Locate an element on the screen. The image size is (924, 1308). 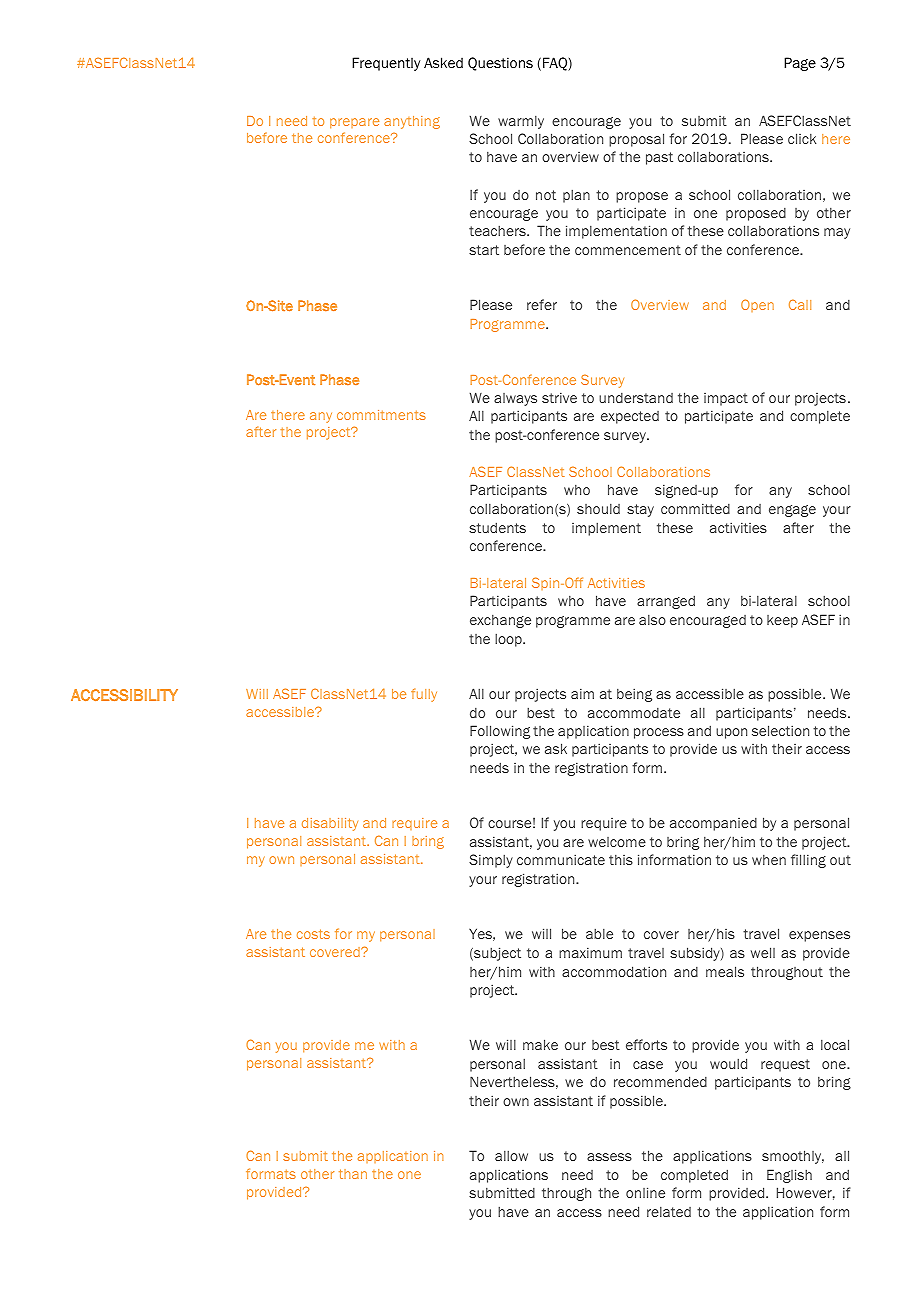
Page is located at coordinates (800, 64).
